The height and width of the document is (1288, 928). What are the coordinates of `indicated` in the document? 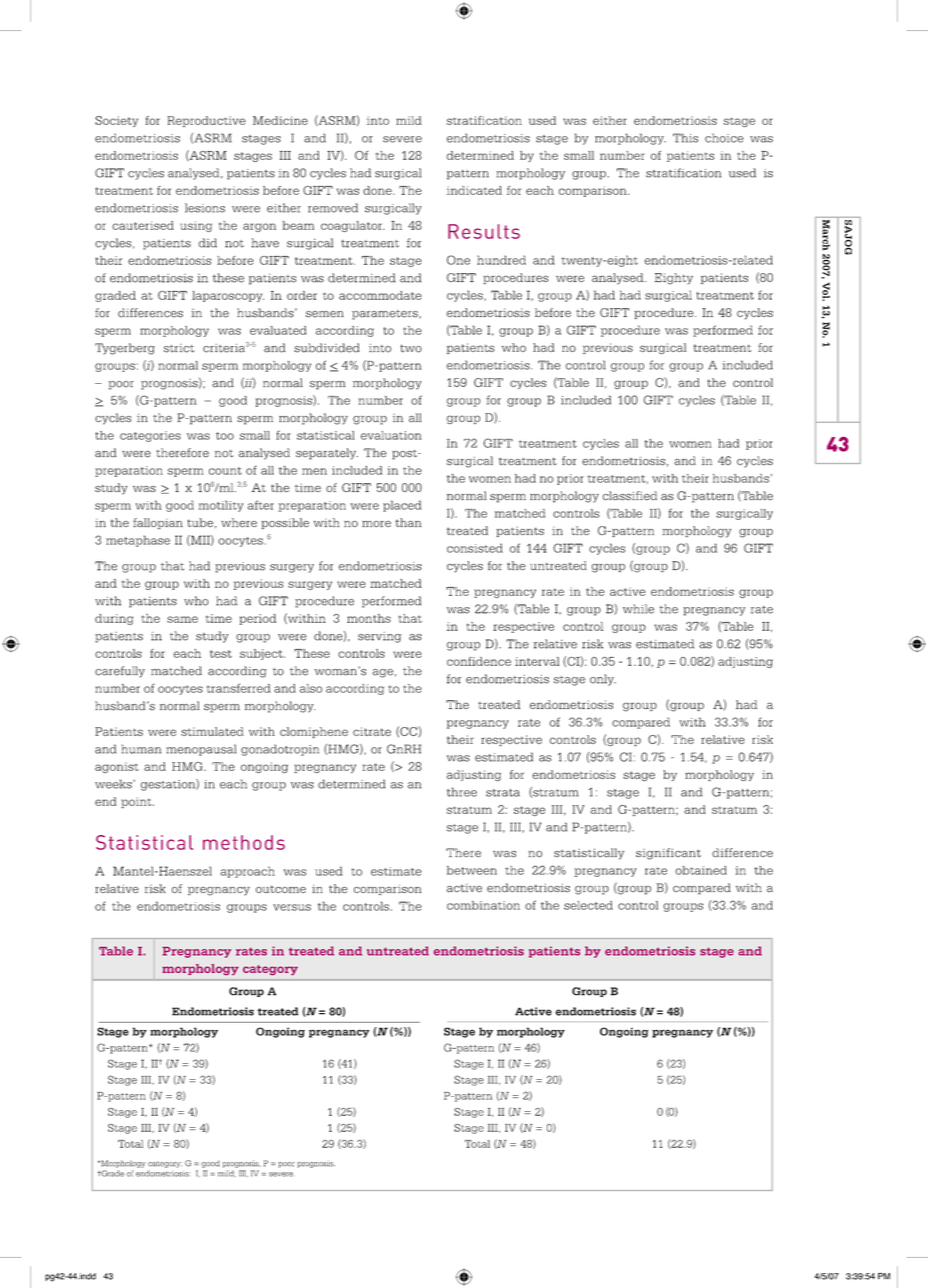 It's located at (474, 190).
